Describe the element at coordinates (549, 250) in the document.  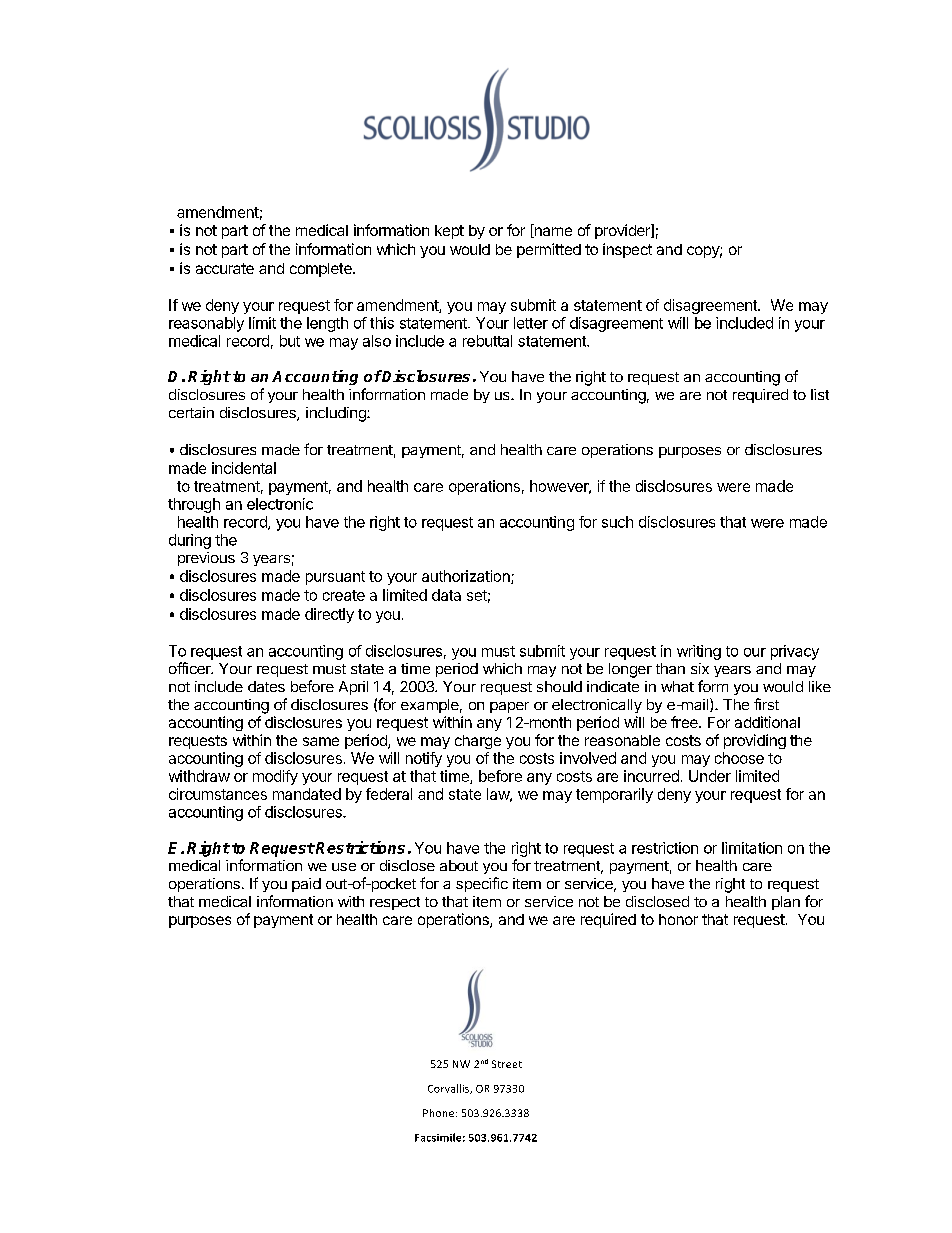
I see `permitted` at that location.
